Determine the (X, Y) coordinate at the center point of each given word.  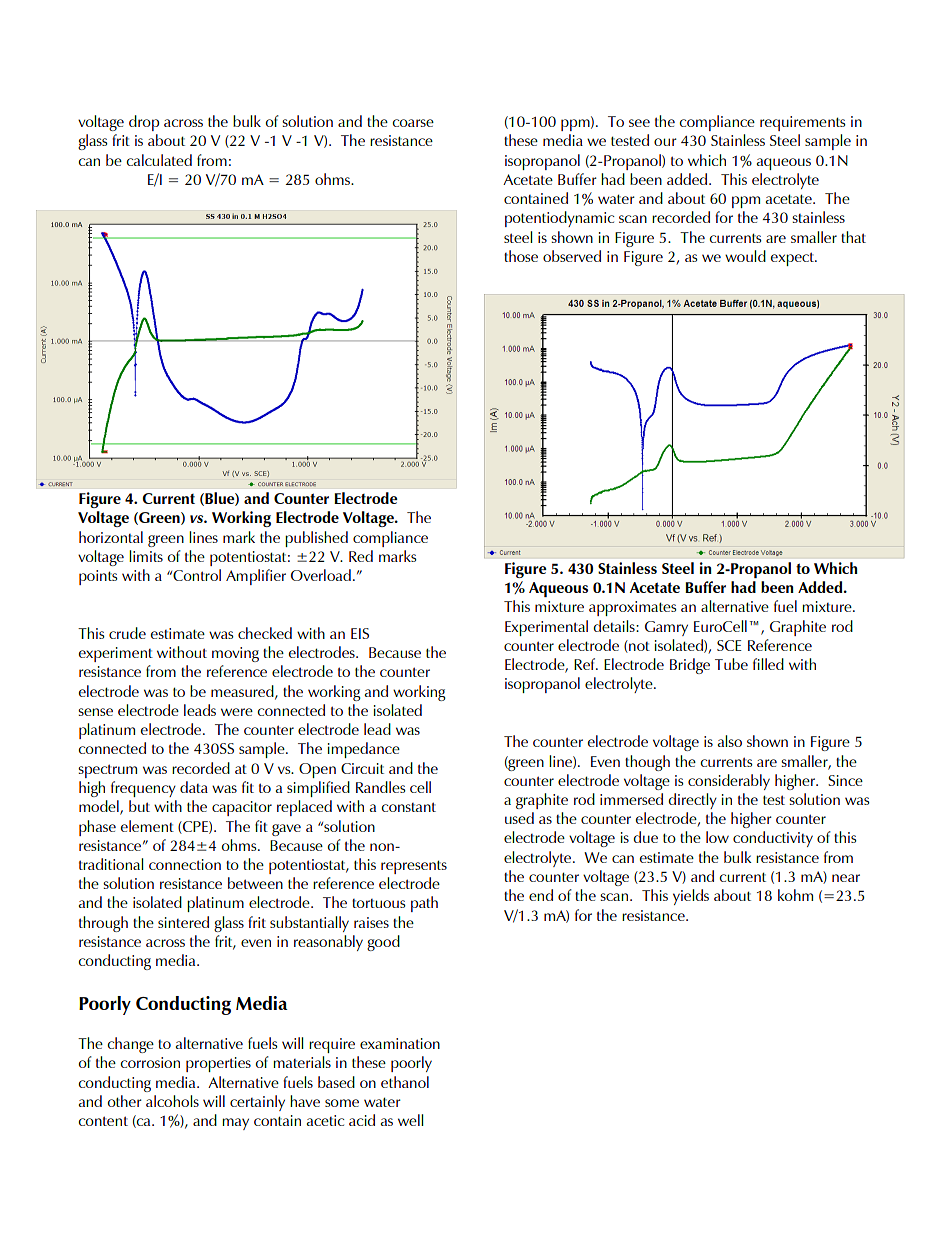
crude (127, 633)
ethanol (405, 1082)
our (665, 142)
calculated (159, 160)
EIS (360, 633)
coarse (413, 123)
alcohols (172, 1101)
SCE (729, 645)
